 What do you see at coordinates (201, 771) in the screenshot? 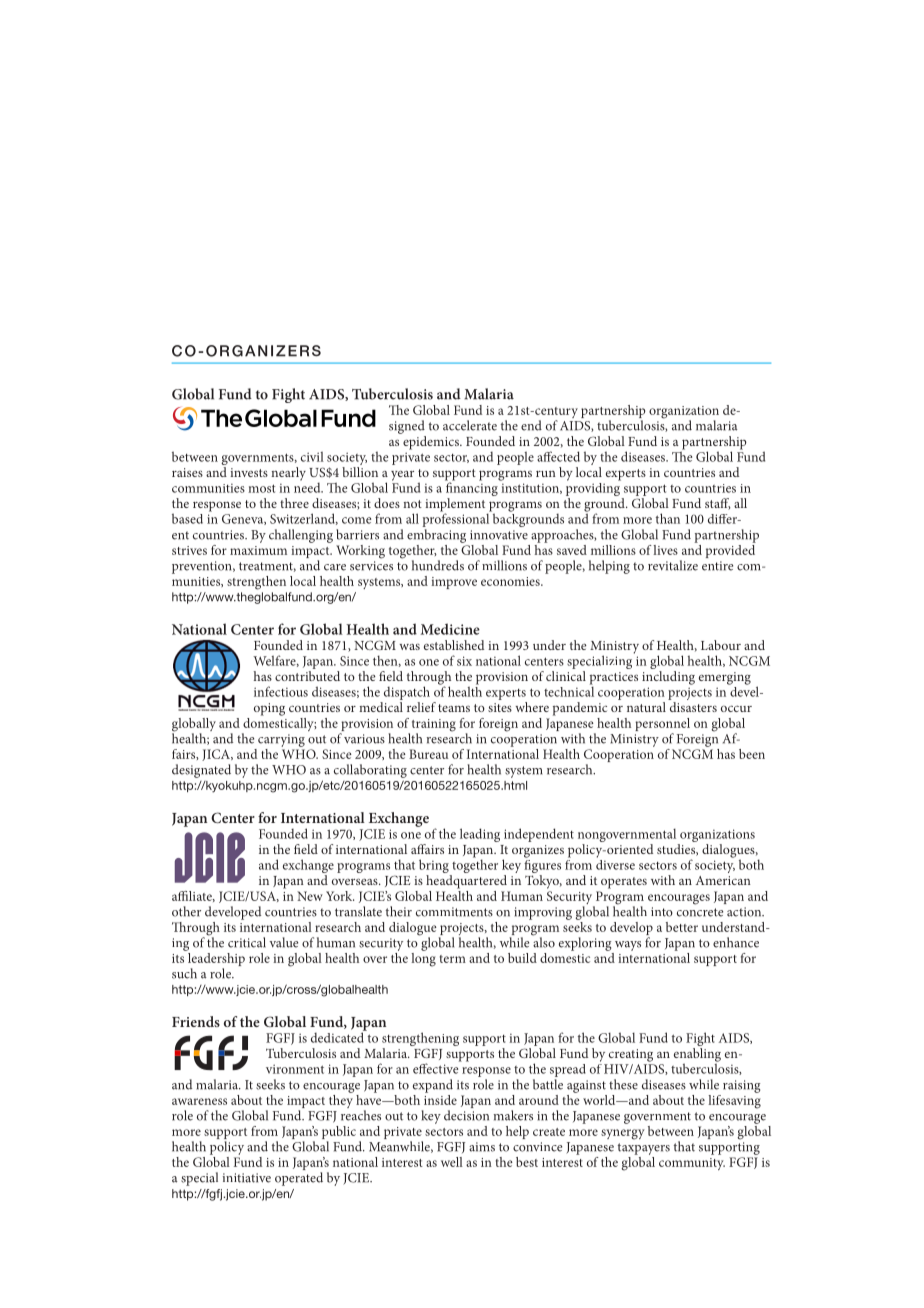
I see `designated` at bounding box center [201, 771].
